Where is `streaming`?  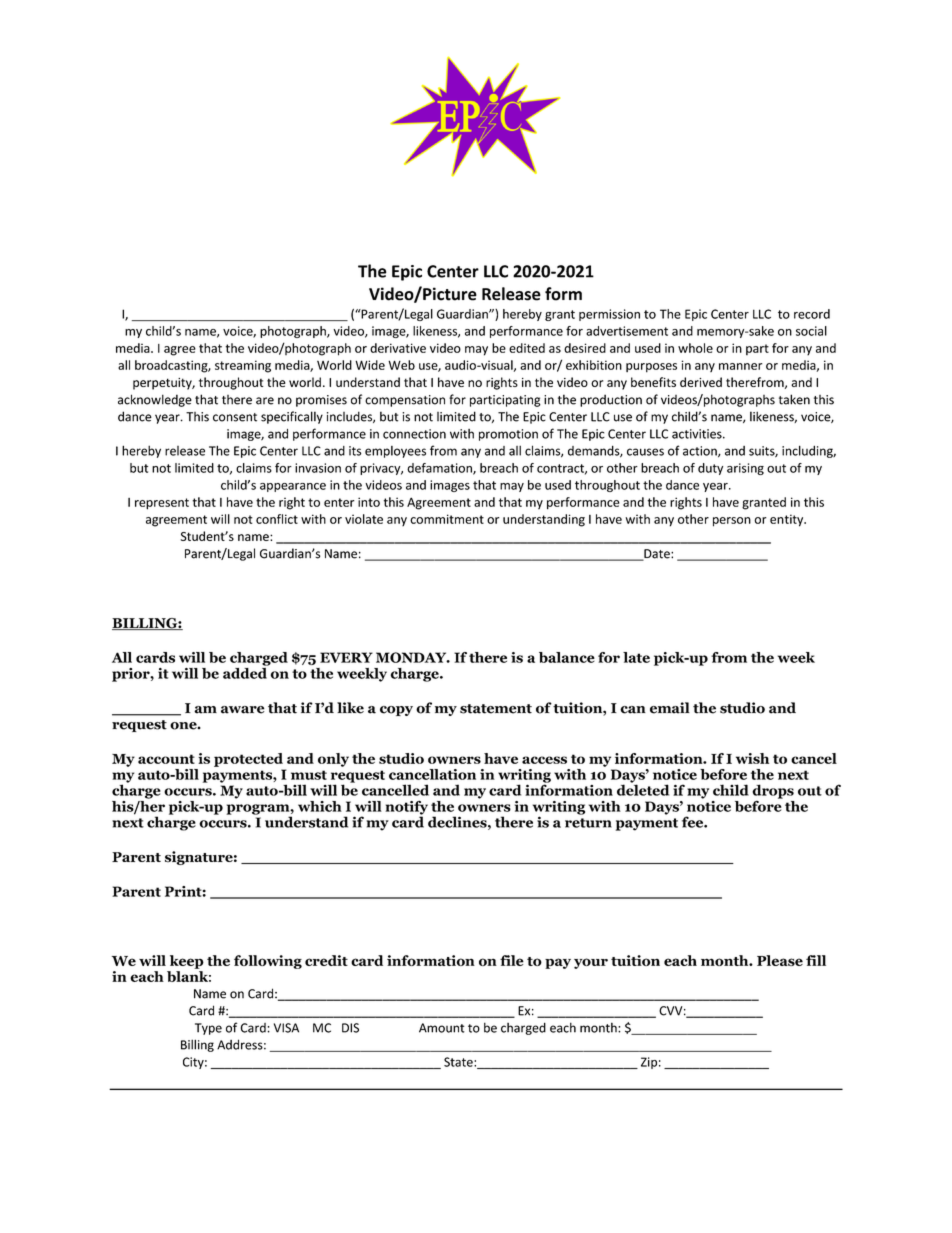 streaming is located at coordinates (243, 366).
